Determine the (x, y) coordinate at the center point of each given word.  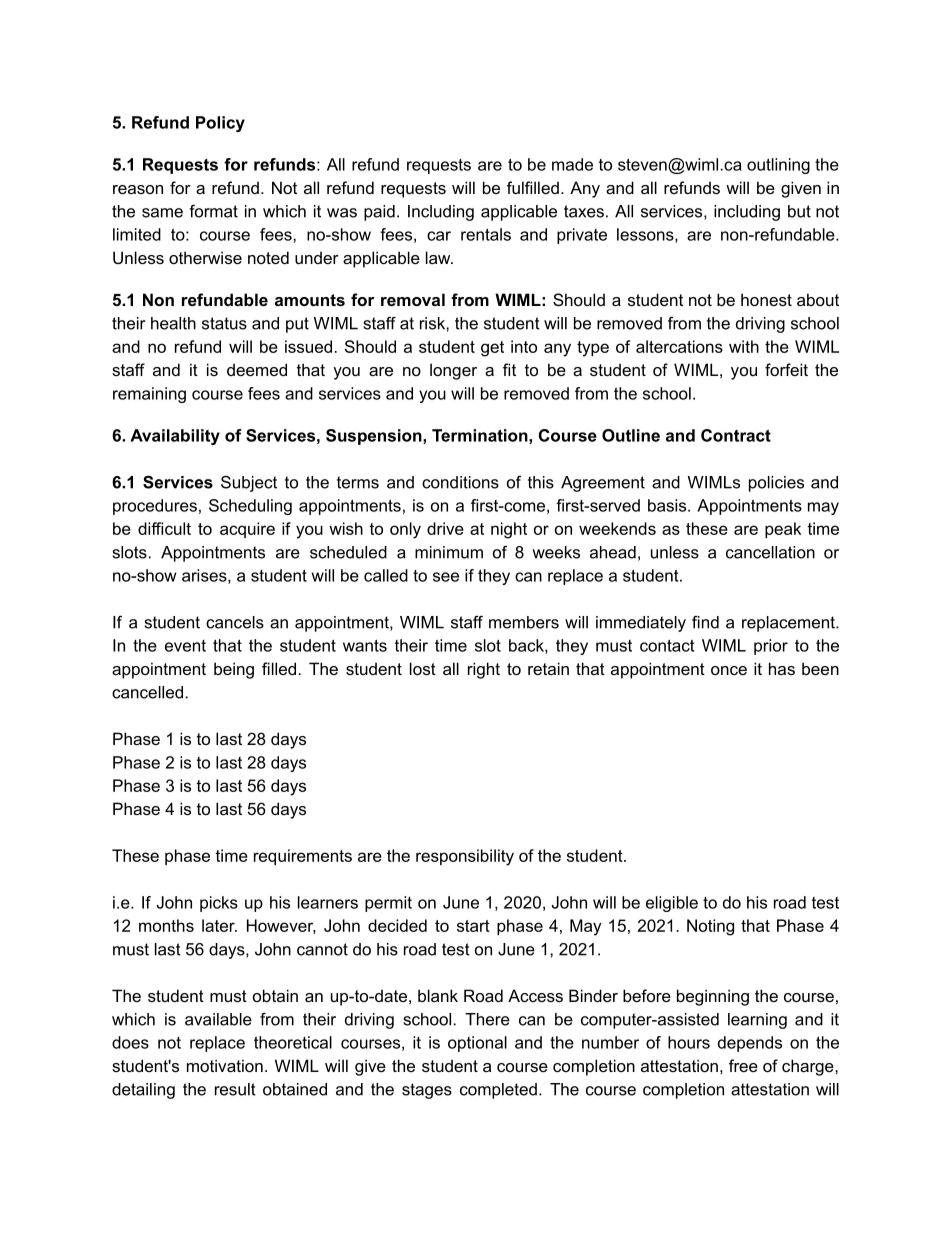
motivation (225, 1065)
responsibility (465, 857)
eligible (672, 904)
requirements (303, 857)
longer (453, 371)
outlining (778, 166)
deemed (257, 369)
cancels (235, 622)
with (744, 346)
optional (477, 1044)
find (705, 622)
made (572, 164)
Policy (220, 124)
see (446, 577)
